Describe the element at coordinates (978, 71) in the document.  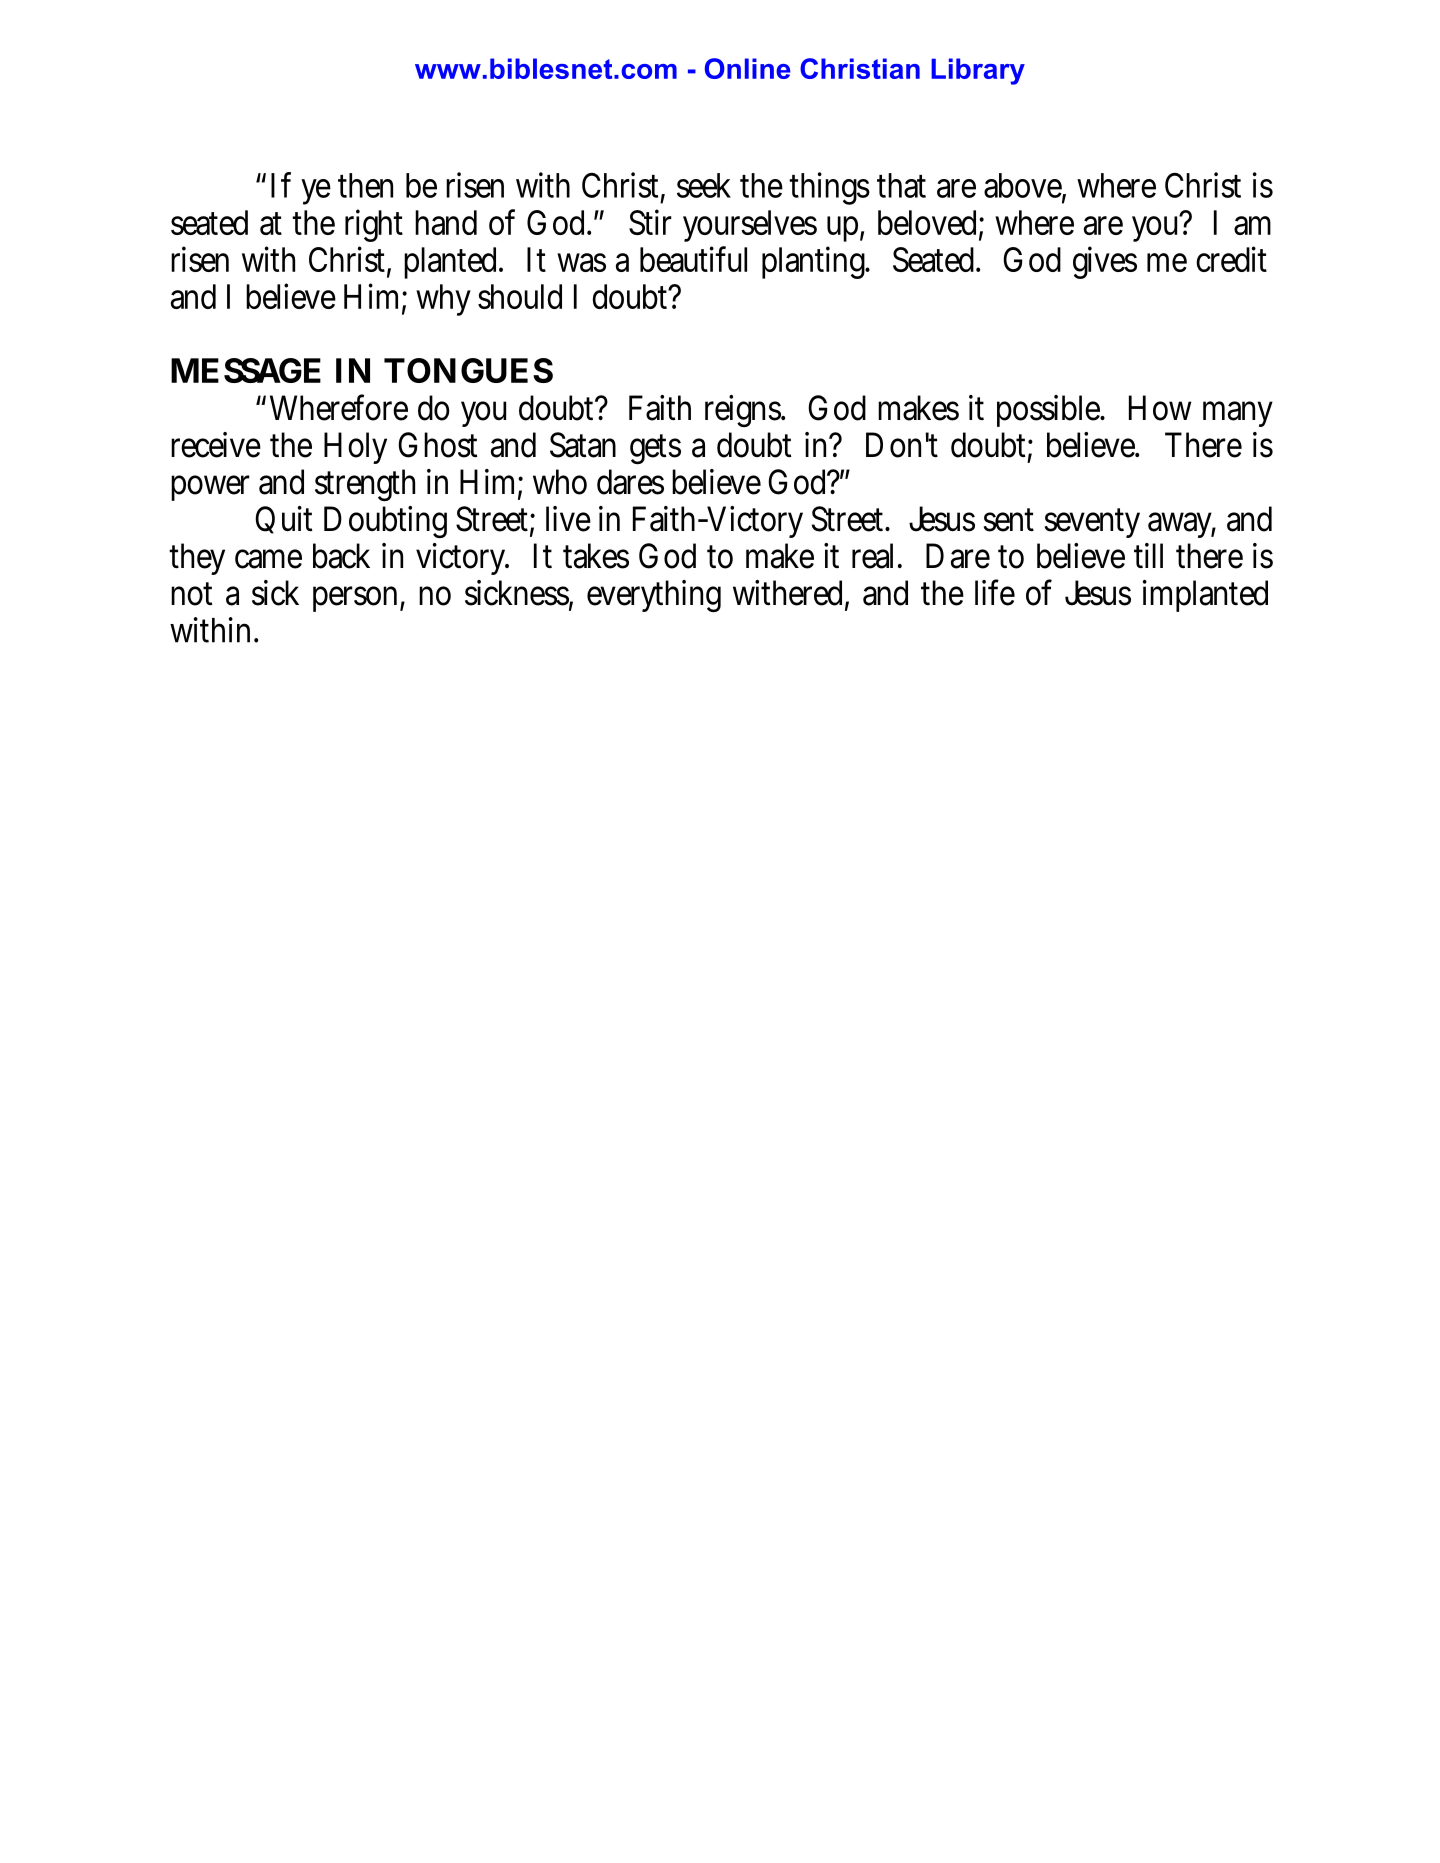
I see `Library` at that location.
